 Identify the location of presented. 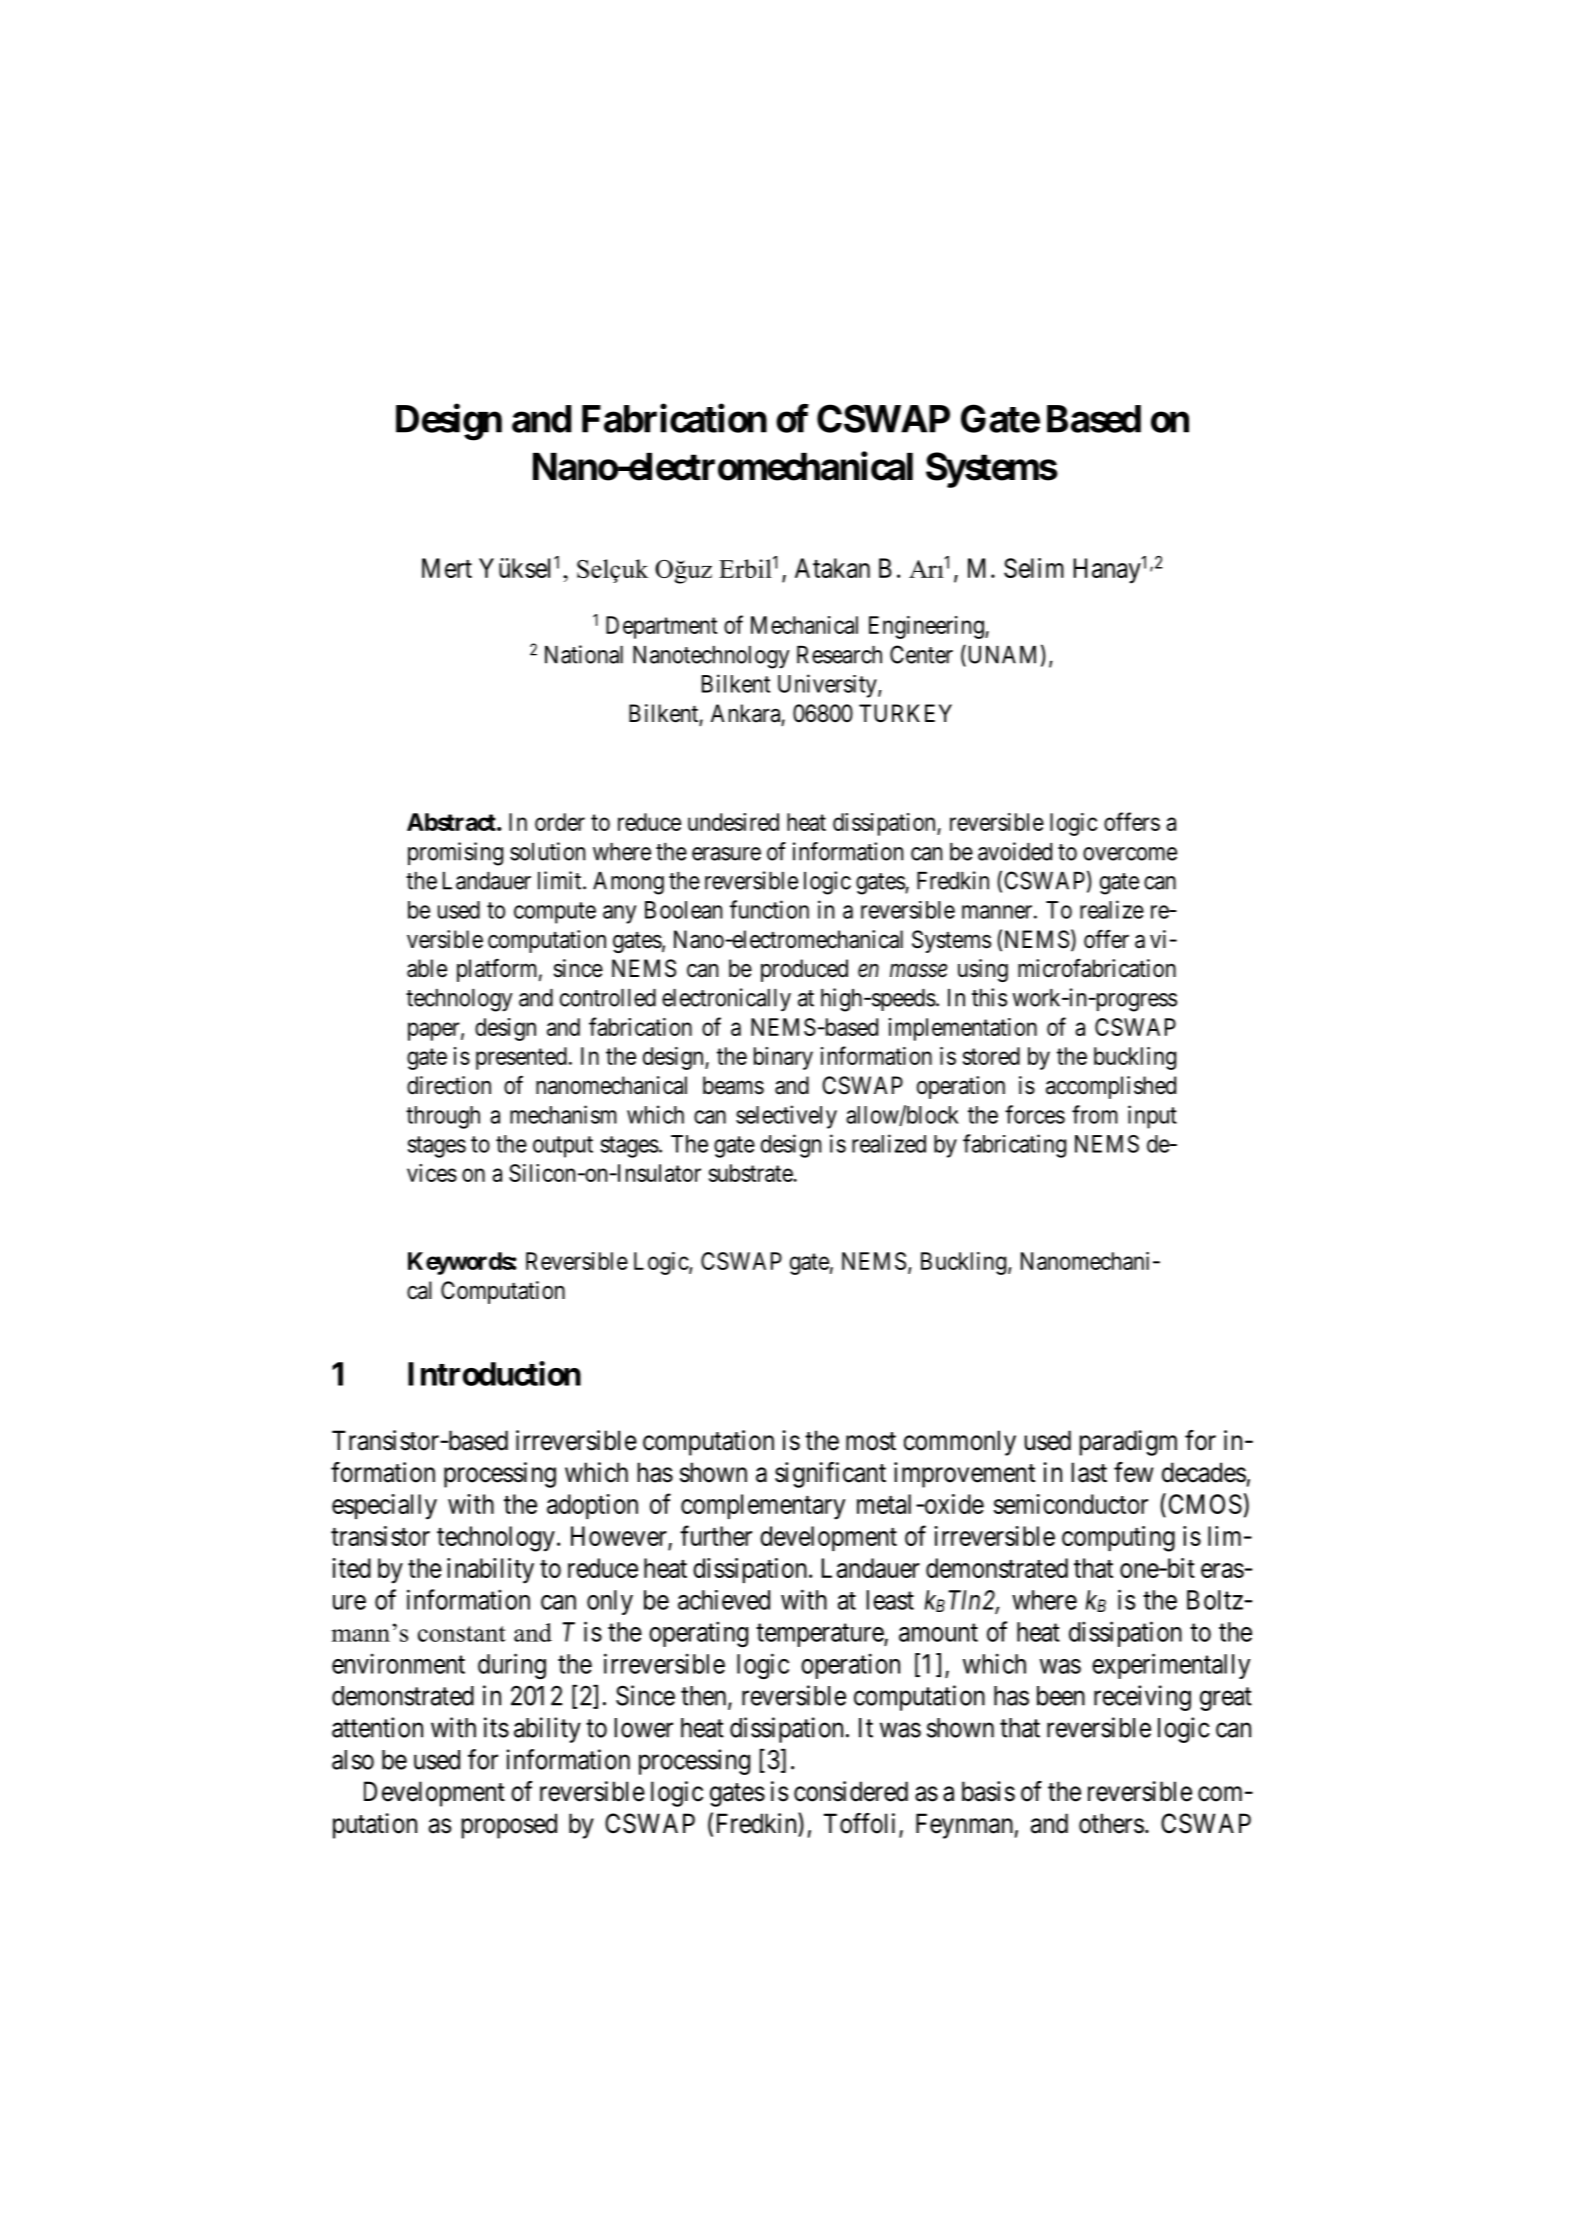
(521, 1058).
